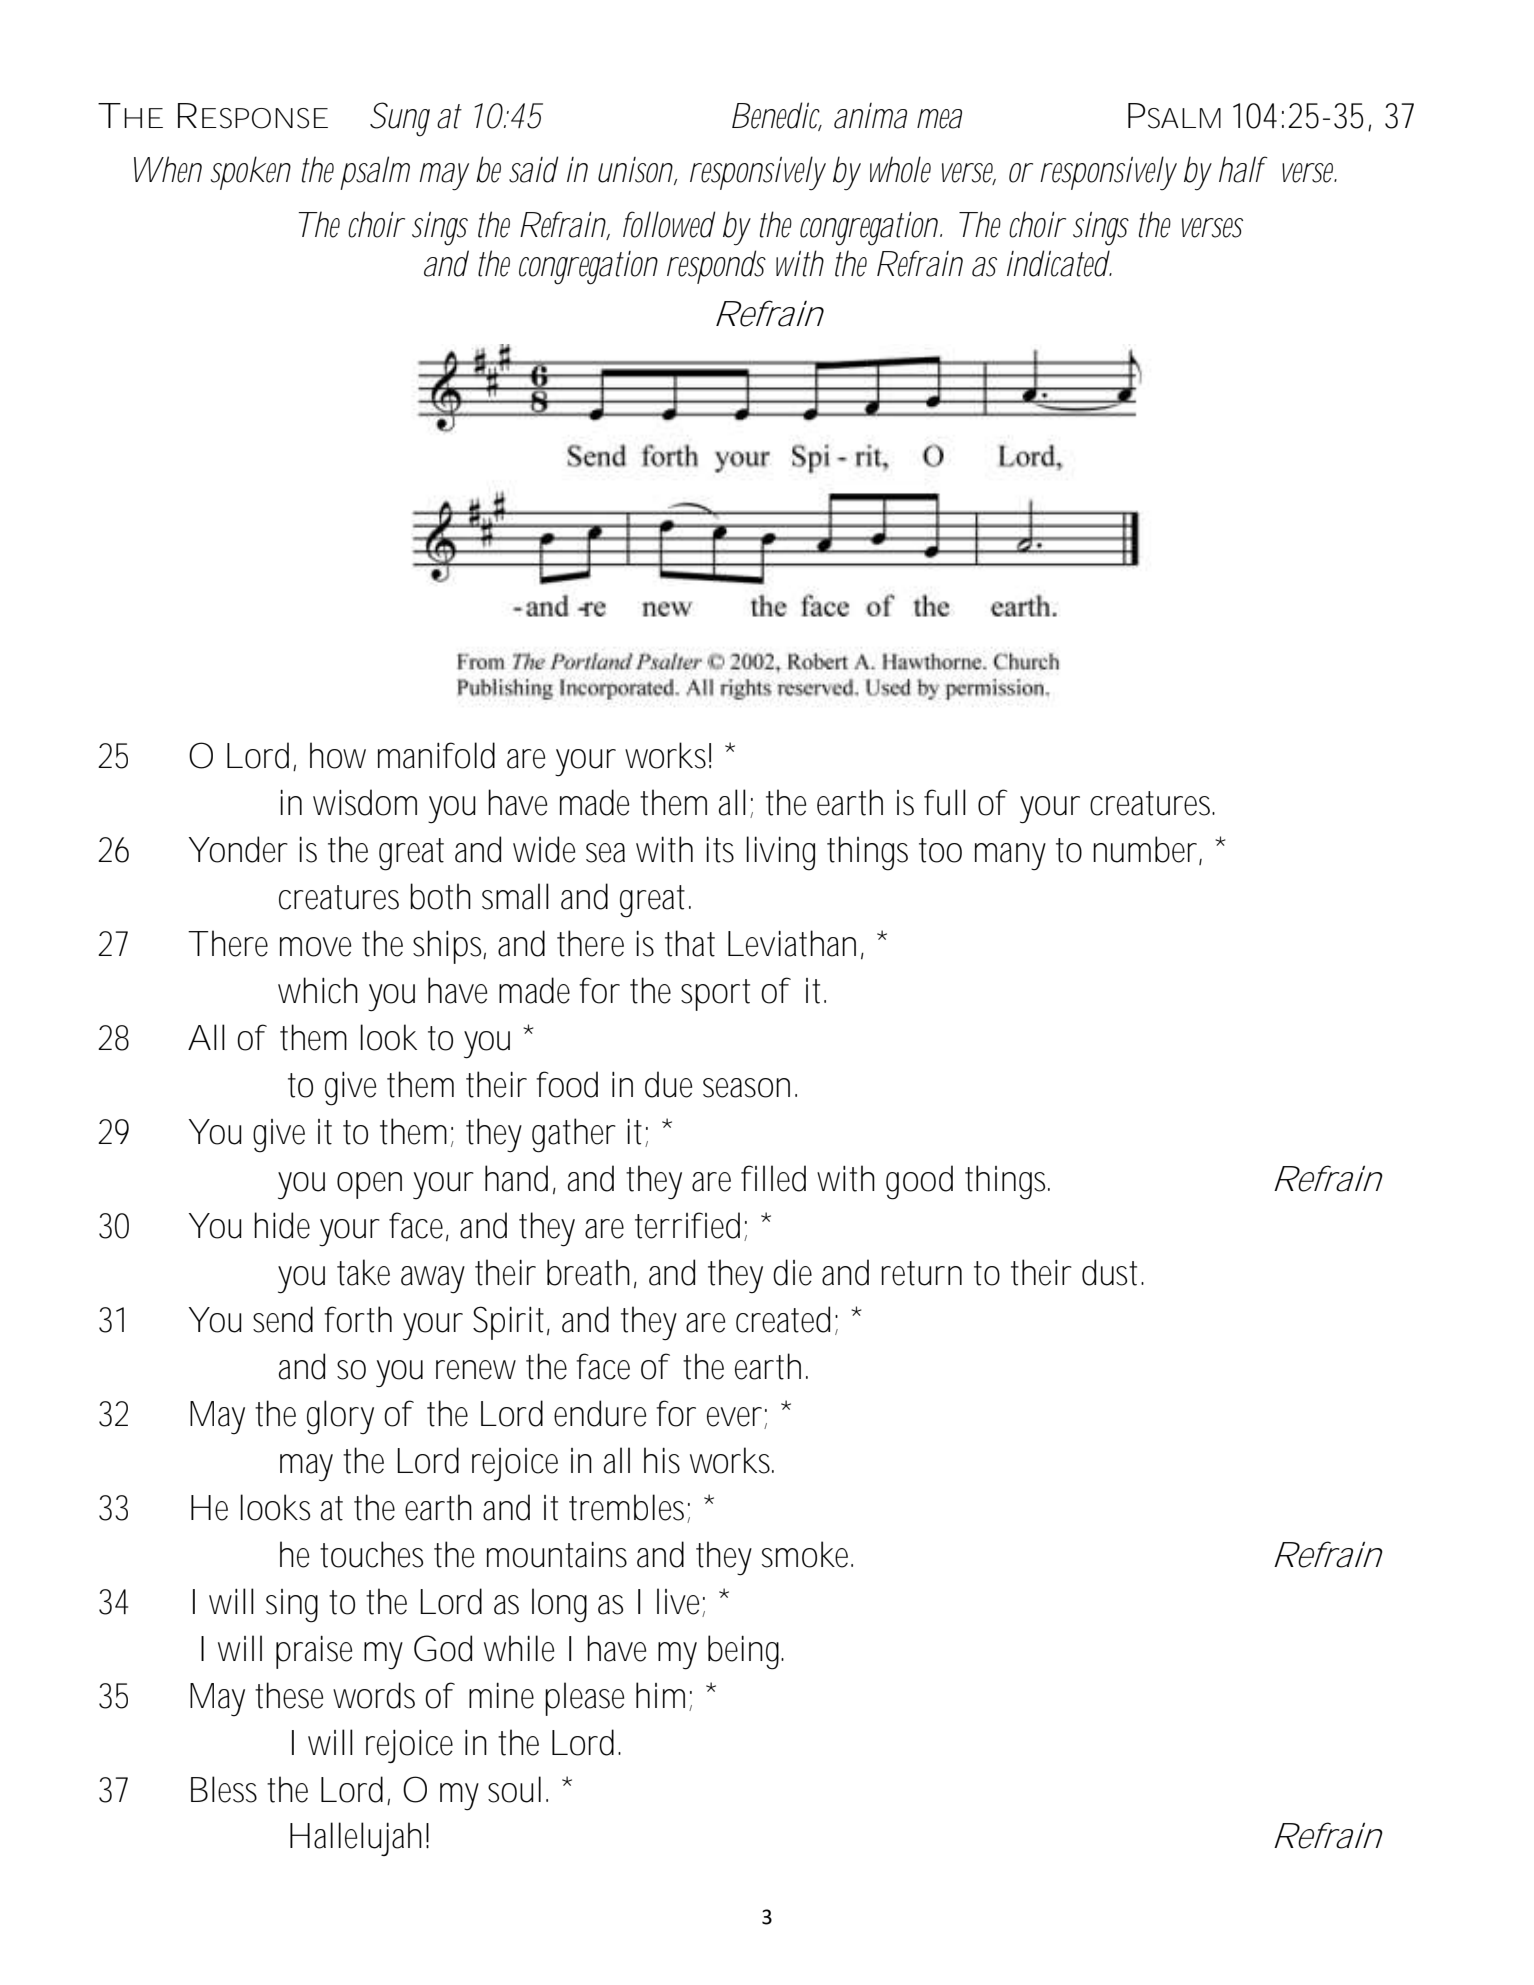 This image has width=1534, height=1985. Describe the element at coordinates (635, 170) in the image. I see `unison` at that location.
